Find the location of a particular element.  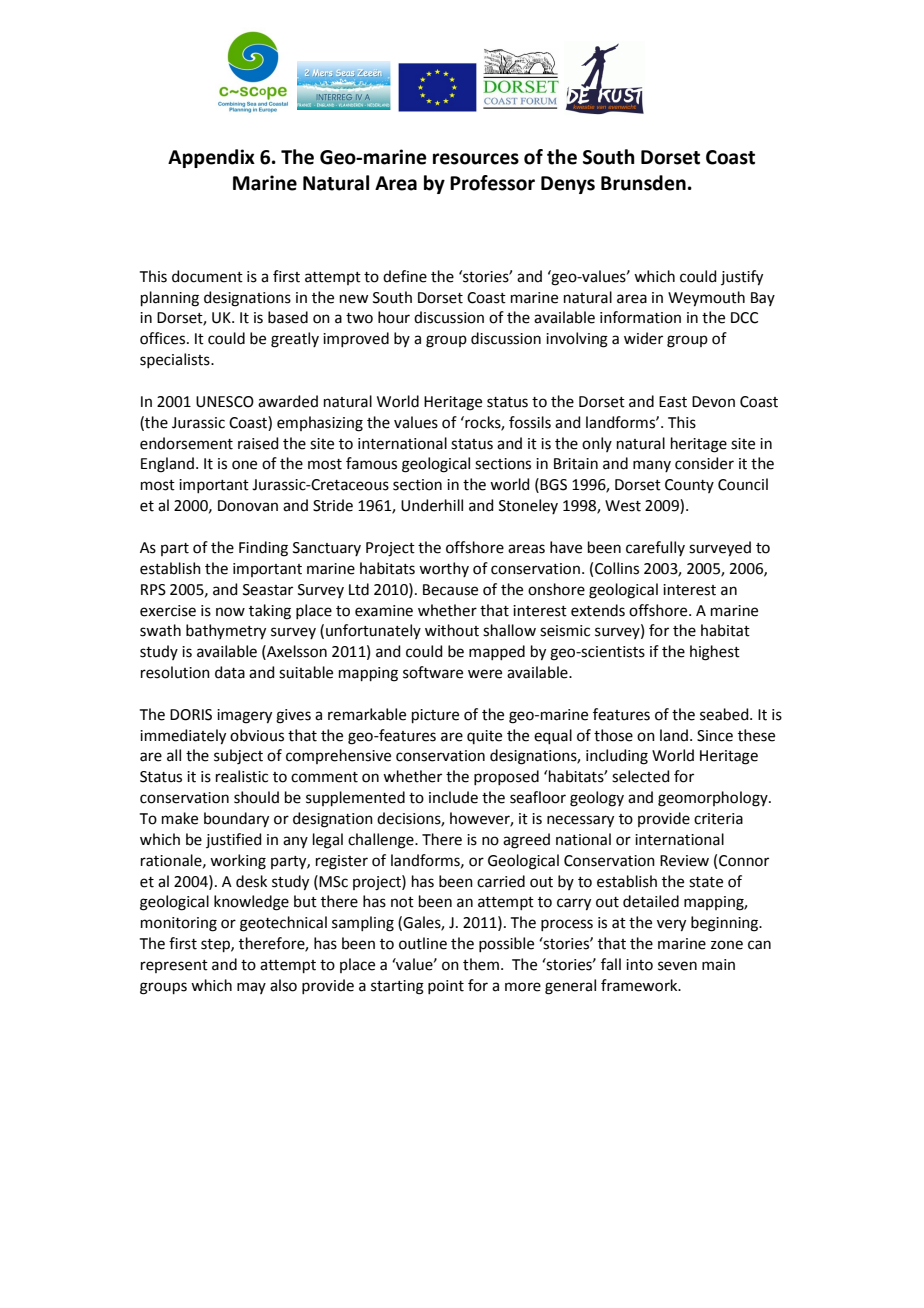

include is located at coordinates (453, 797).
